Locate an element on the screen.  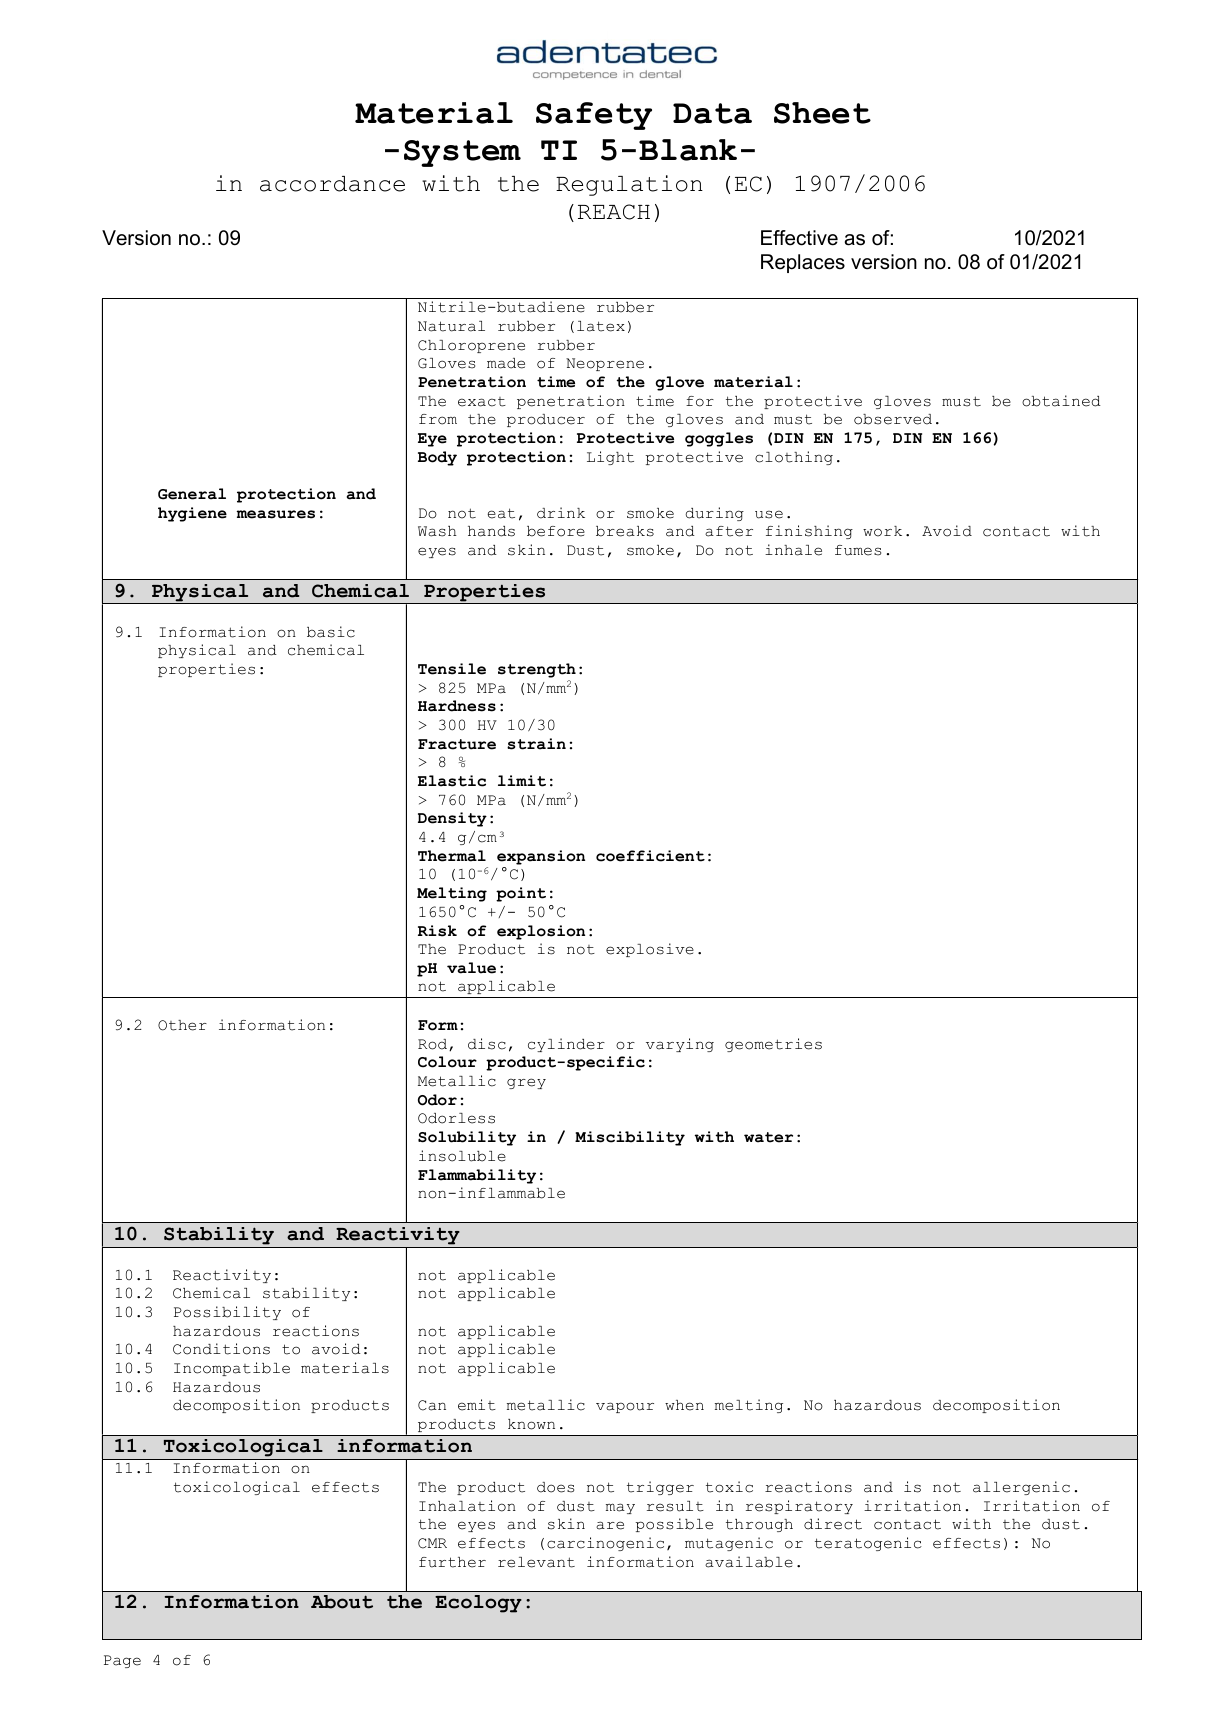
grey is located at coordinates (526, 1083).
